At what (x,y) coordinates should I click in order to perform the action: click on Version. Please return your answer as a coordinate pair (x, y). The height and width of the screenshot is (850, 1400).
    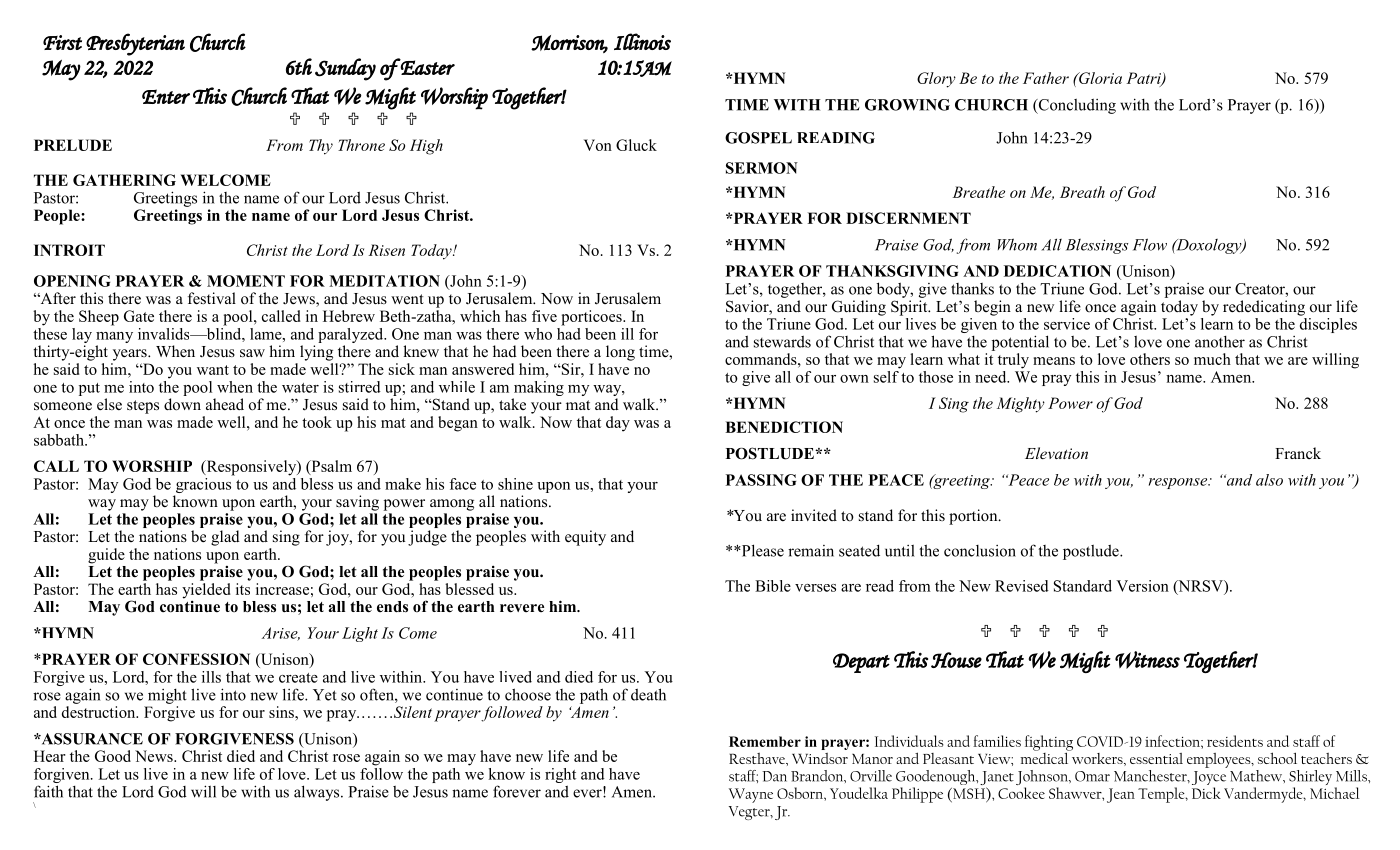
    Looking at the image, I should click on (1142, 586).
